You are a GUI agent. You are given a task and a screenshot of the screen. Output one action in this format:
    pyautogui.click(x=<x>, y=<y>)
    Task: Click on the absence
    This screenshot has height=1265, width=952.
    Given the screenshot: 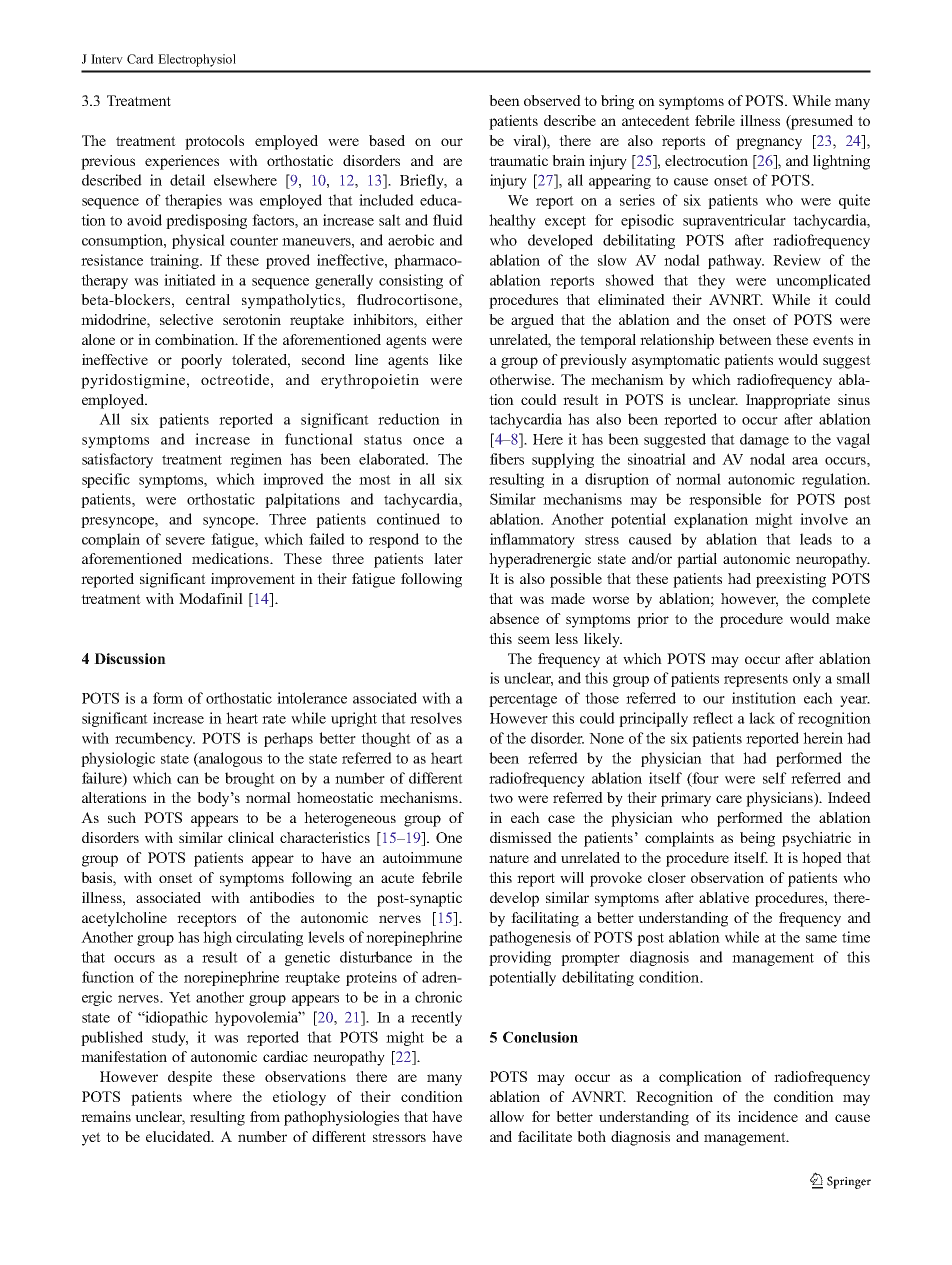 What is the action you would take?
    pyautogui.click(x=514, y=618)
